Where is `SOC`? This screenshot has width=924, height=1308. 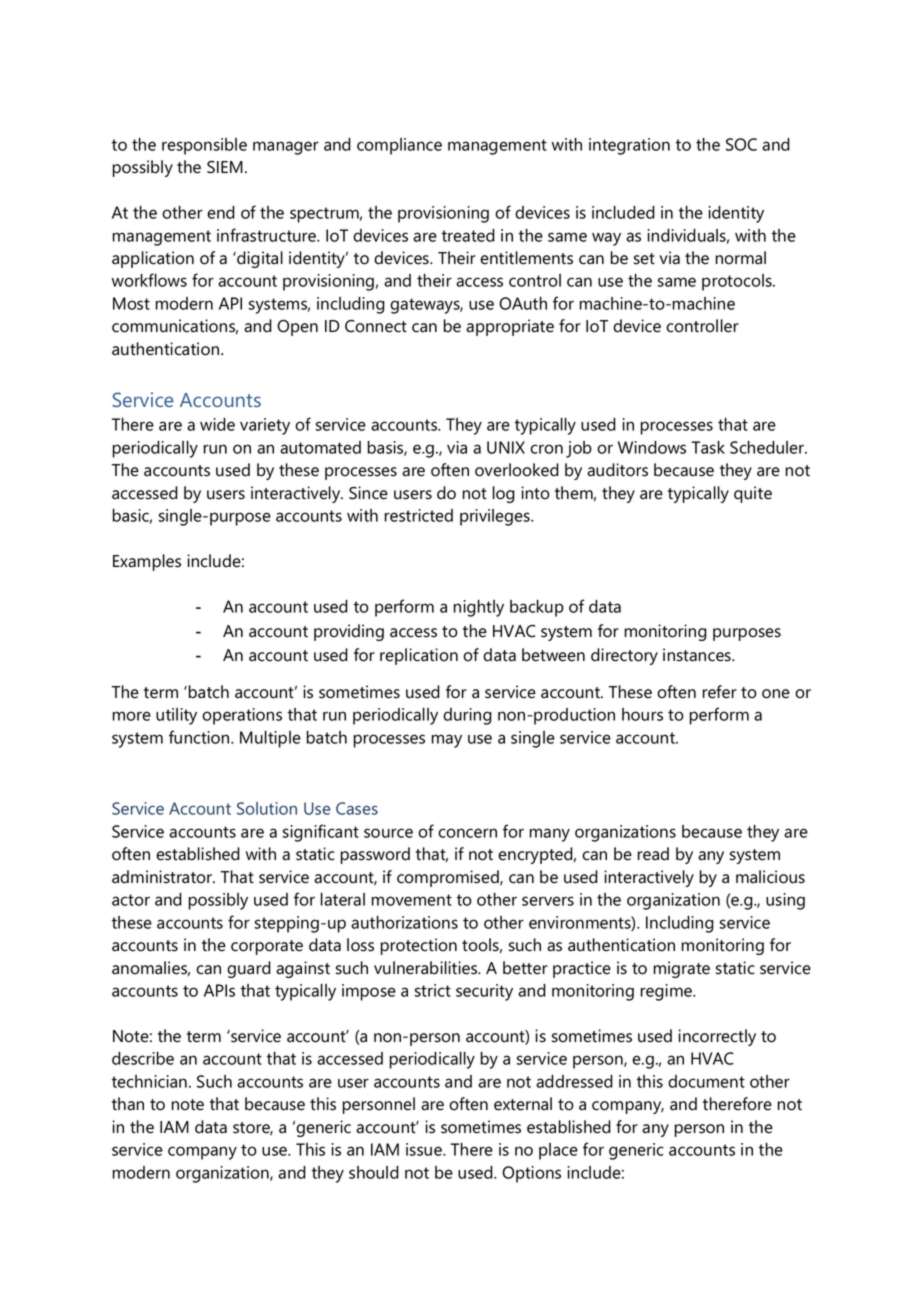 SOC is located at coordinates (741, 144).
